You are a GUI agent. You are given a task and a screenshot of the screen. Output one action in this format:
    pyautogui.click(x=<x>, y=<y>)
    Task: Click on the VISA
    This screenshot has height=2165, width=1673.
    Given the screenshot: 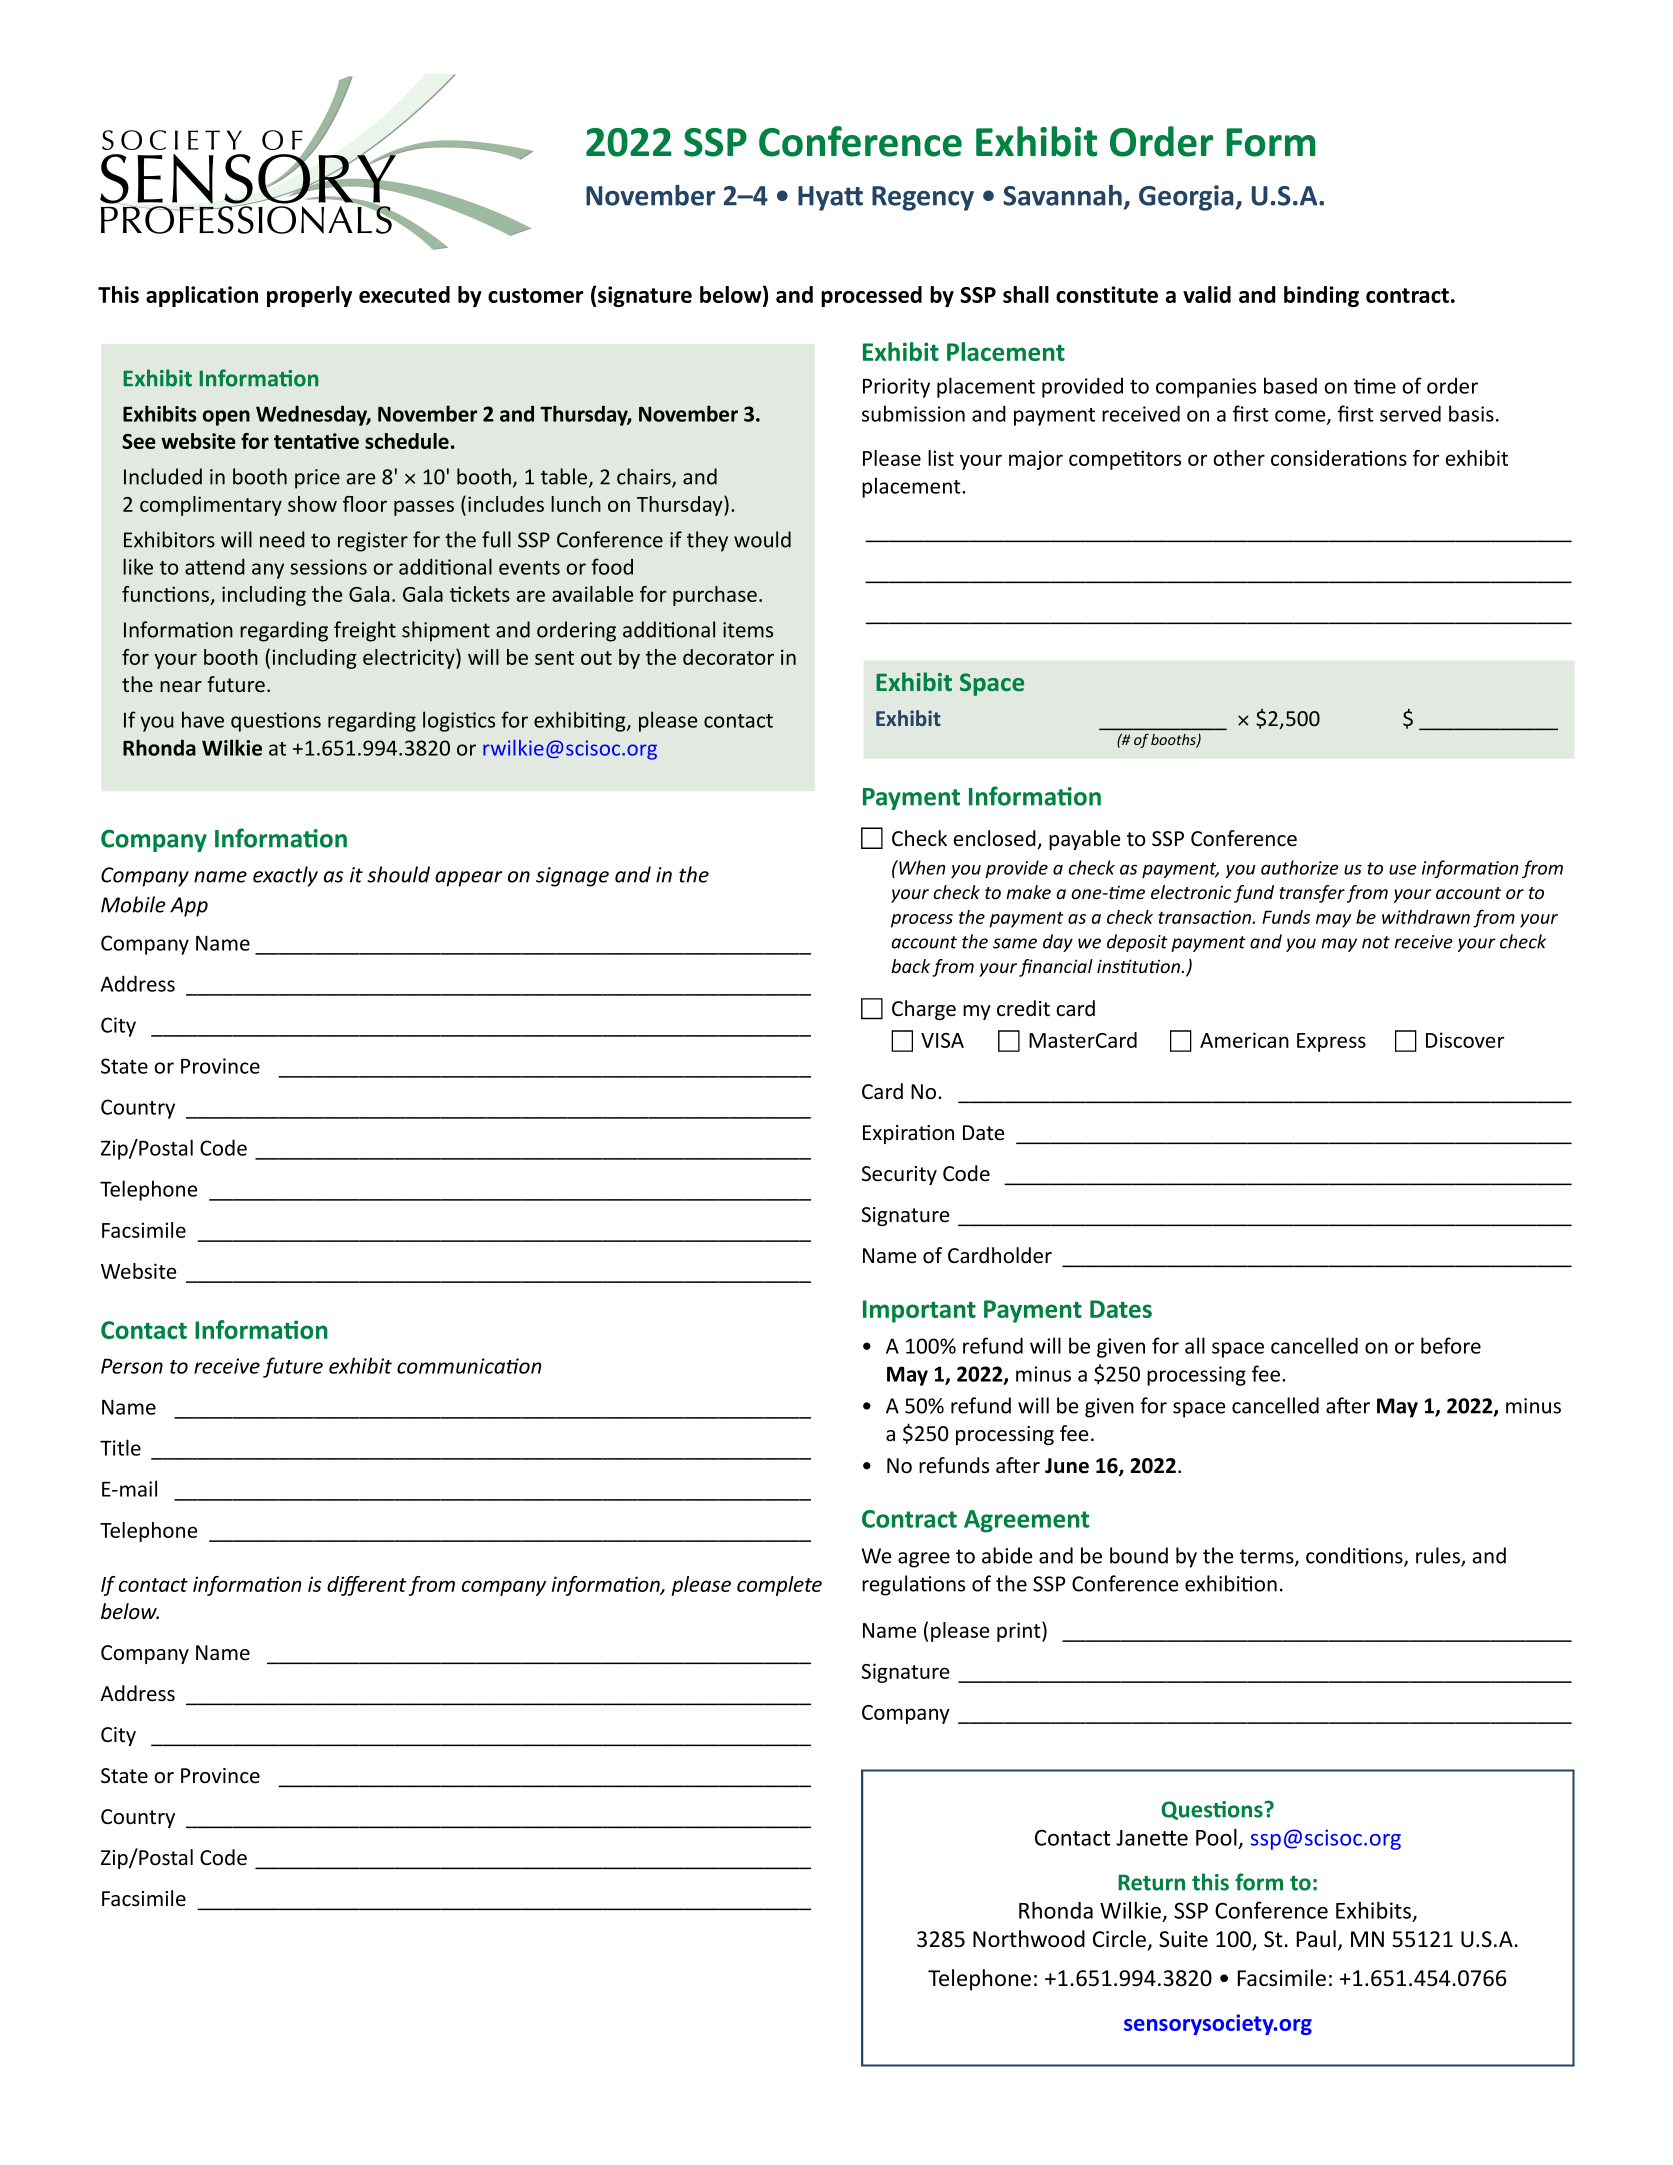 What is the action you would take?
    pyautogui.click(x=942, y=1040)
